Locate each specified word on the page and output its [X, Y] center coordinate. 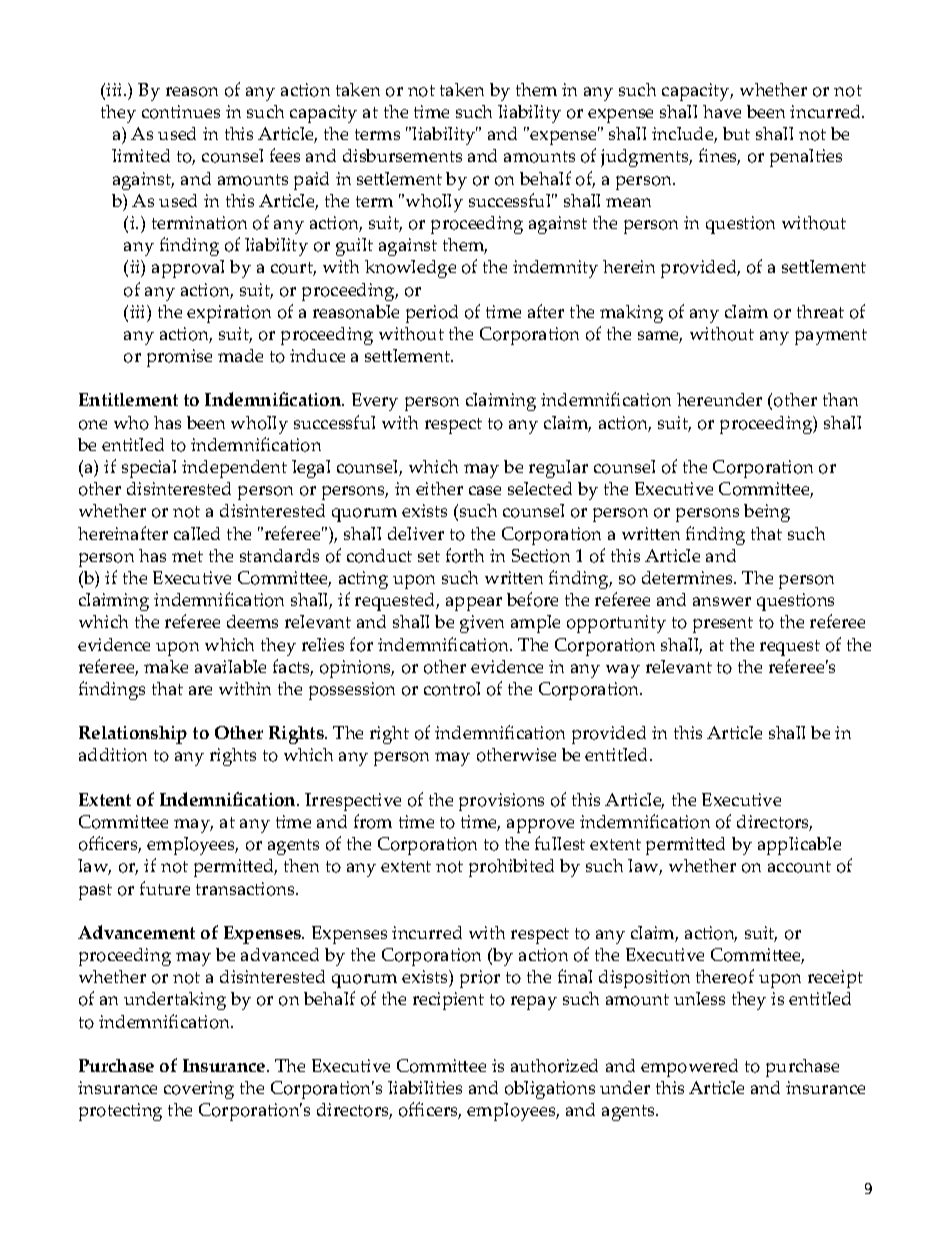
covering [199, 1090]
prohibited [511, 868]
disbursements [402, 155]
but [736, 133]
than [840, 399]
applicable [799, 846]
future [165, 888]
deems [252, 621]
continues [181, 112]
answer [722, 601]
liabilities [425, 1087]
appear [474, 604]
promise [179, 358]
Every [375, 402]
